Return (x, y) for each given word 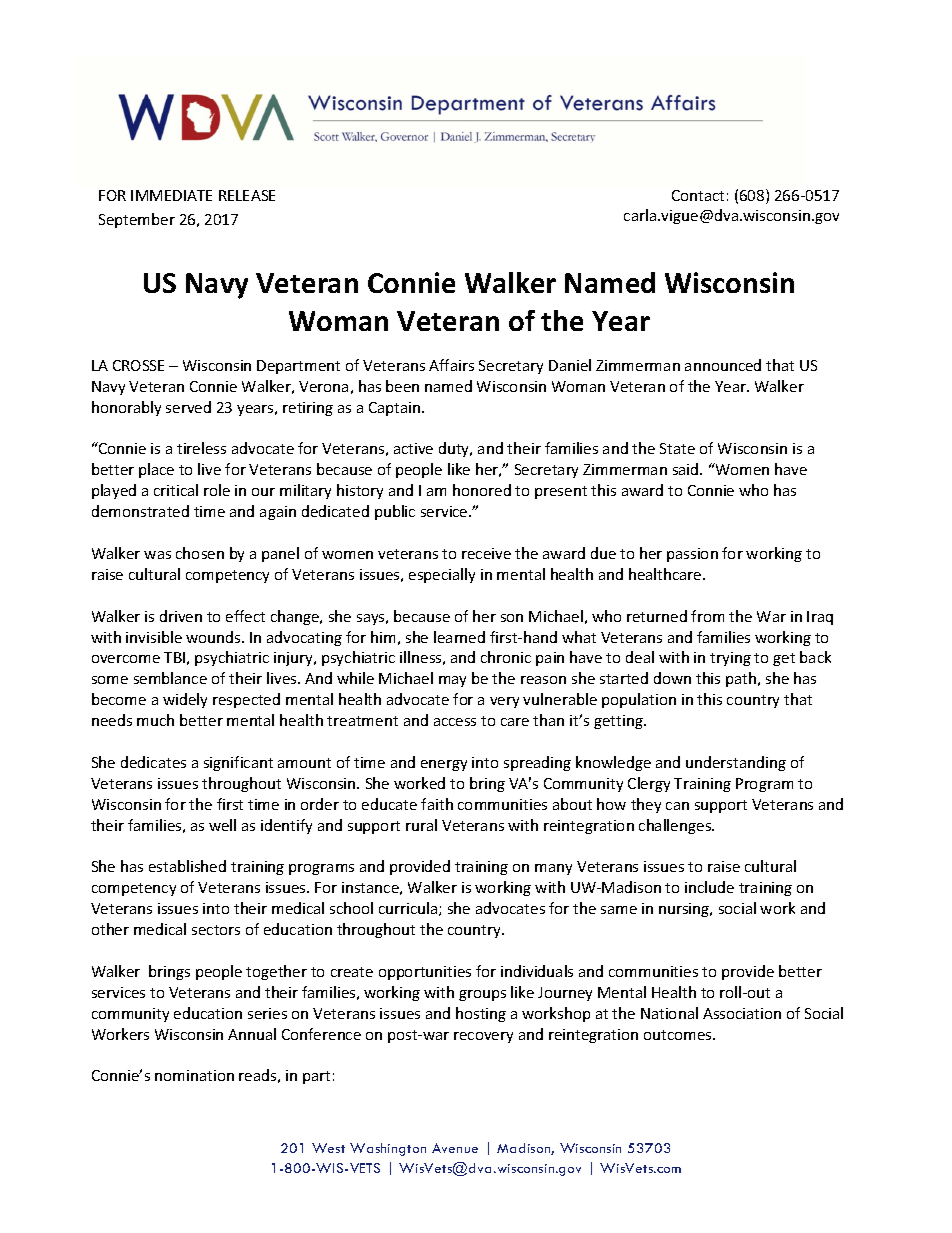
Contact (698, 195)
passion (692, 555)
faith (437, 804)
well (222, 825)
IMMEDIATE (171, 195)
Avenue (455, 1148)
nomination (194, 1075)
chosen (200, 553)
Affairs (451, 365)
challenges (676, 826)
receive (486, 553)
